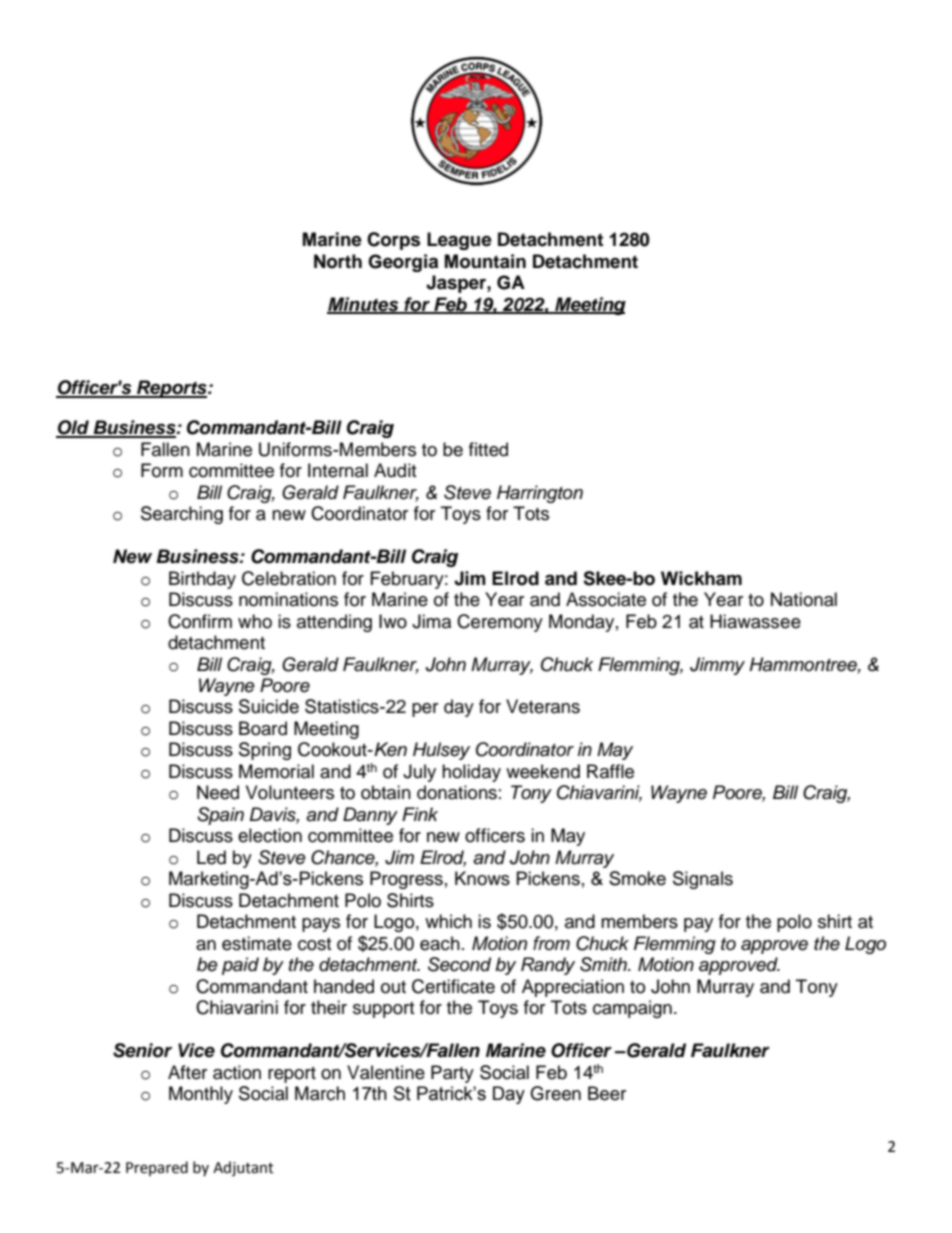 This document has width=952, height=1233. Describe the element at coordinates (485, 261) in the document. I see `Mountain` at that location.
